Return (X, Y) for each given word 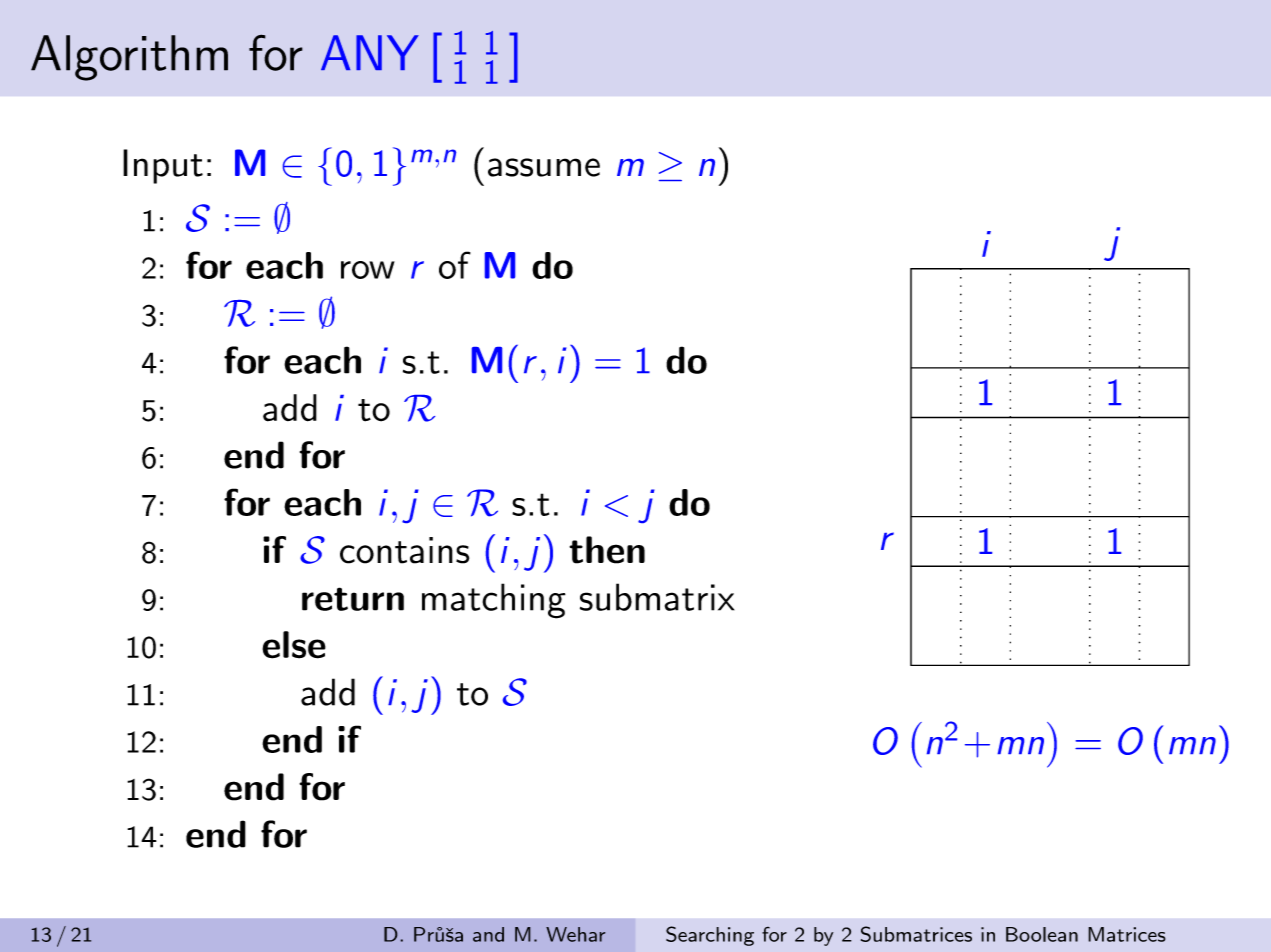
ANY (370, 52)
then (607, 550)
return (353, 599)
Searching (710, 936)
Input (163, 166)
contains (404, 550)
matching (494, 601)
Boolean (1042, 934)
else (294, 645)
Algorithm (129, 58)
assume (544, 167)
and (488, 934)
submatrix (657, 597)
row (368, 270)
